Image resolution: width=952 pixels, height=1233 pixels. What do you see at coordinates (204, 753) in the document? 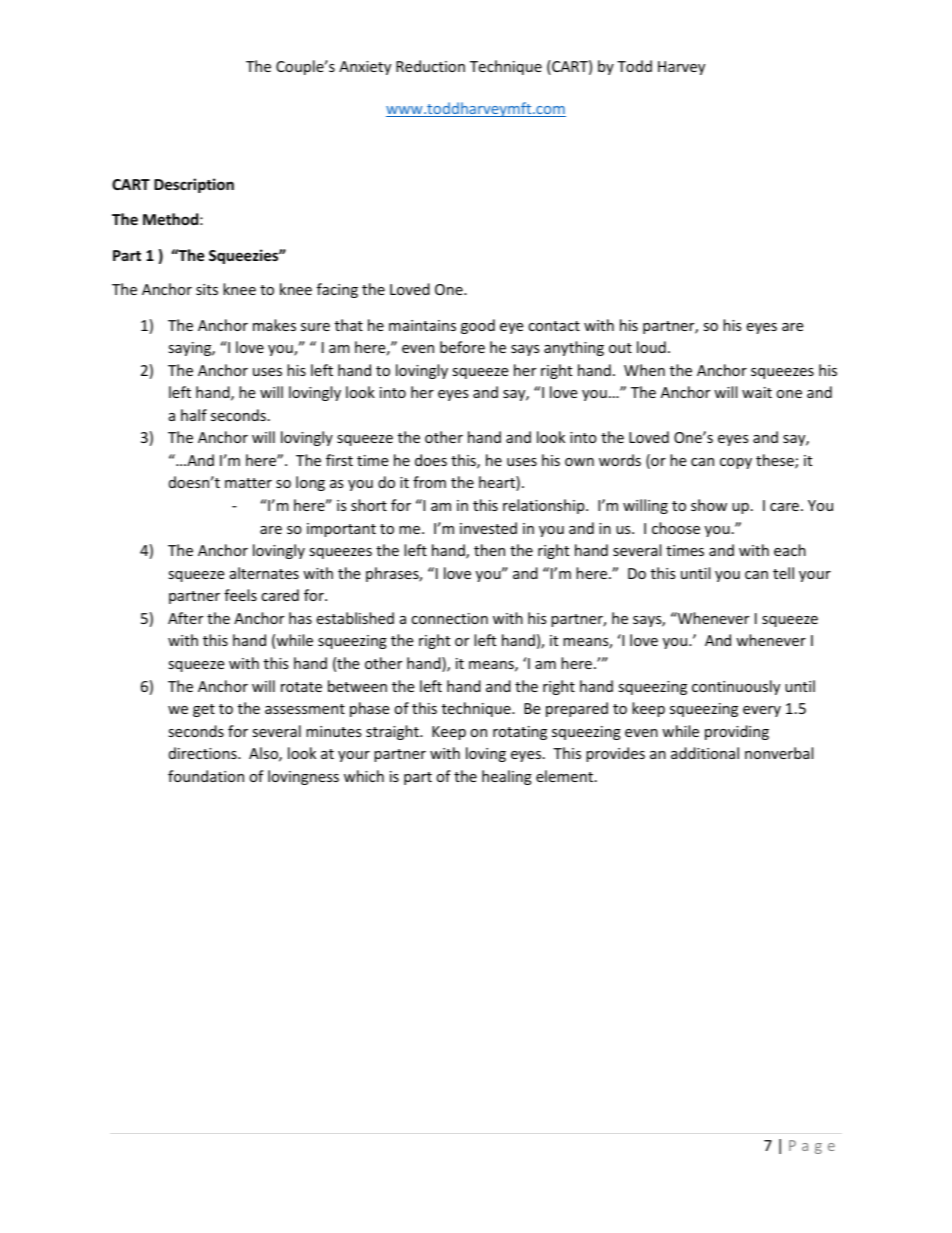
I see `directions` at bounding box center [204, 753].
